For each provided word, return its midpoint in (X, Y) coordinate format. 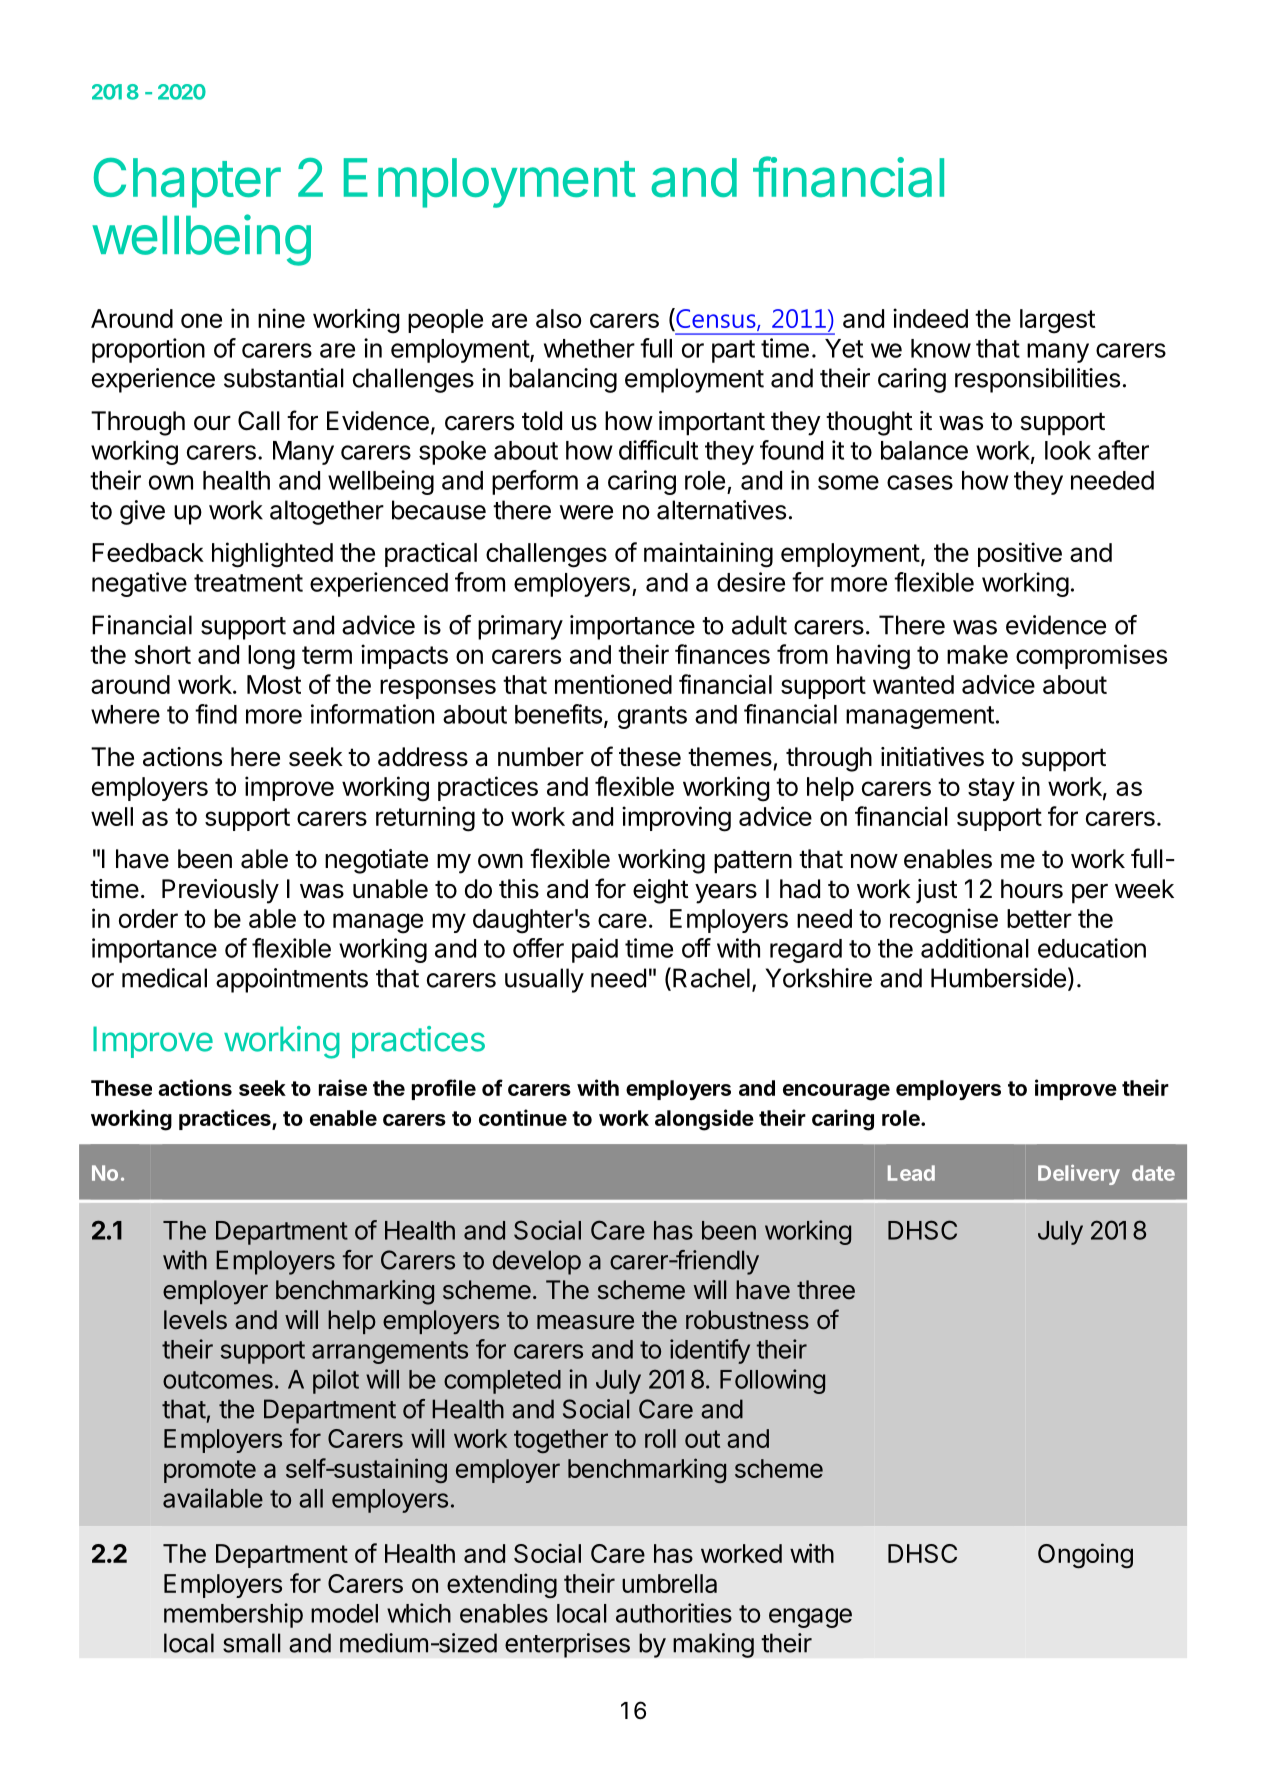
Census (716, 319)
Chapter (187, 183)
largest (1057, 321)
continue (523, 1117)
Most (274, 684)
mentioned (613, 684)
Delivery (1079, 1175)
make (977, 654)
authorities (674, 1613)
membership (233, 1615)
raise (343, 1087)
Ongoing (1085, 1556)
